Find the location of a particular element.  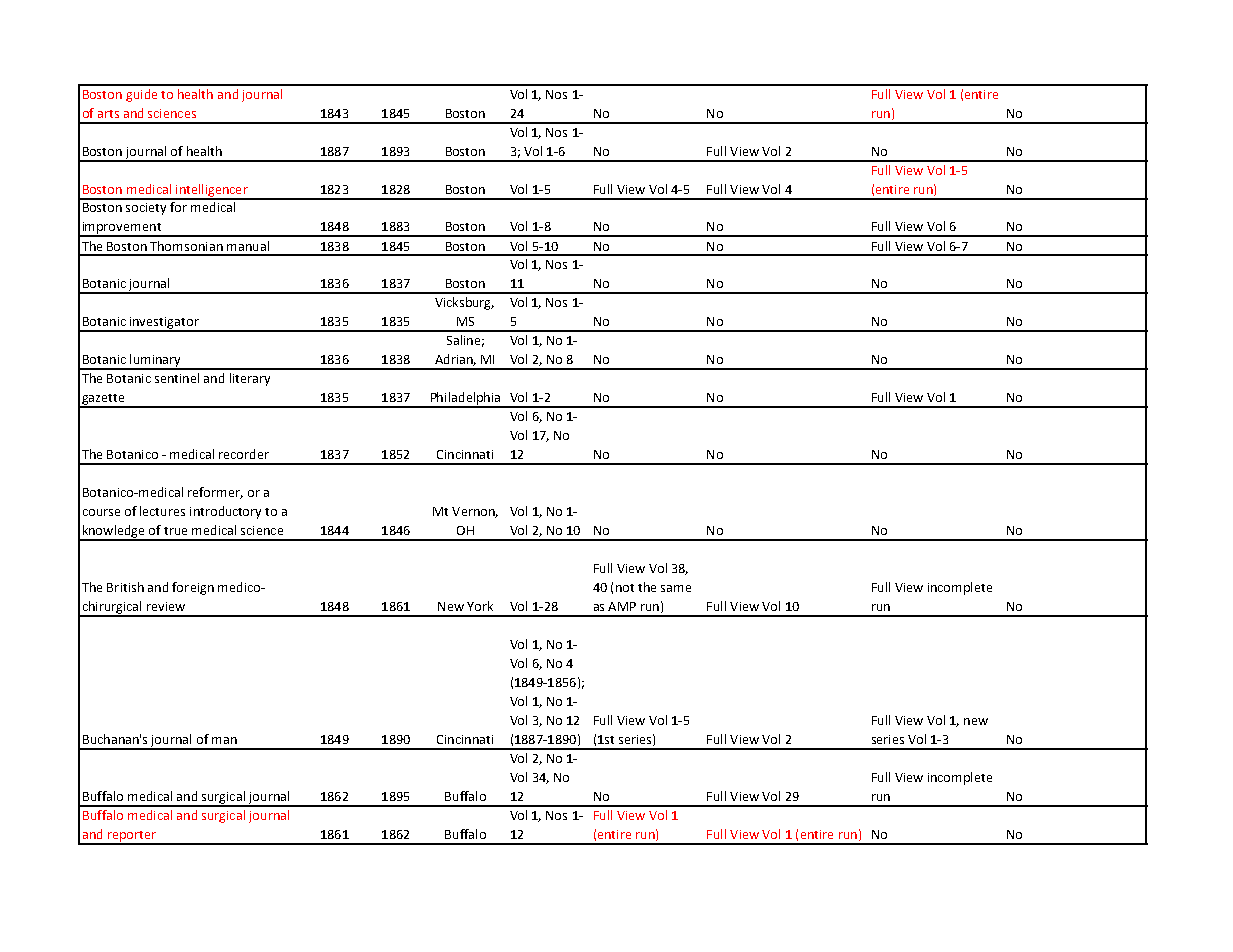

guide is located at coordinates (141, 95).
